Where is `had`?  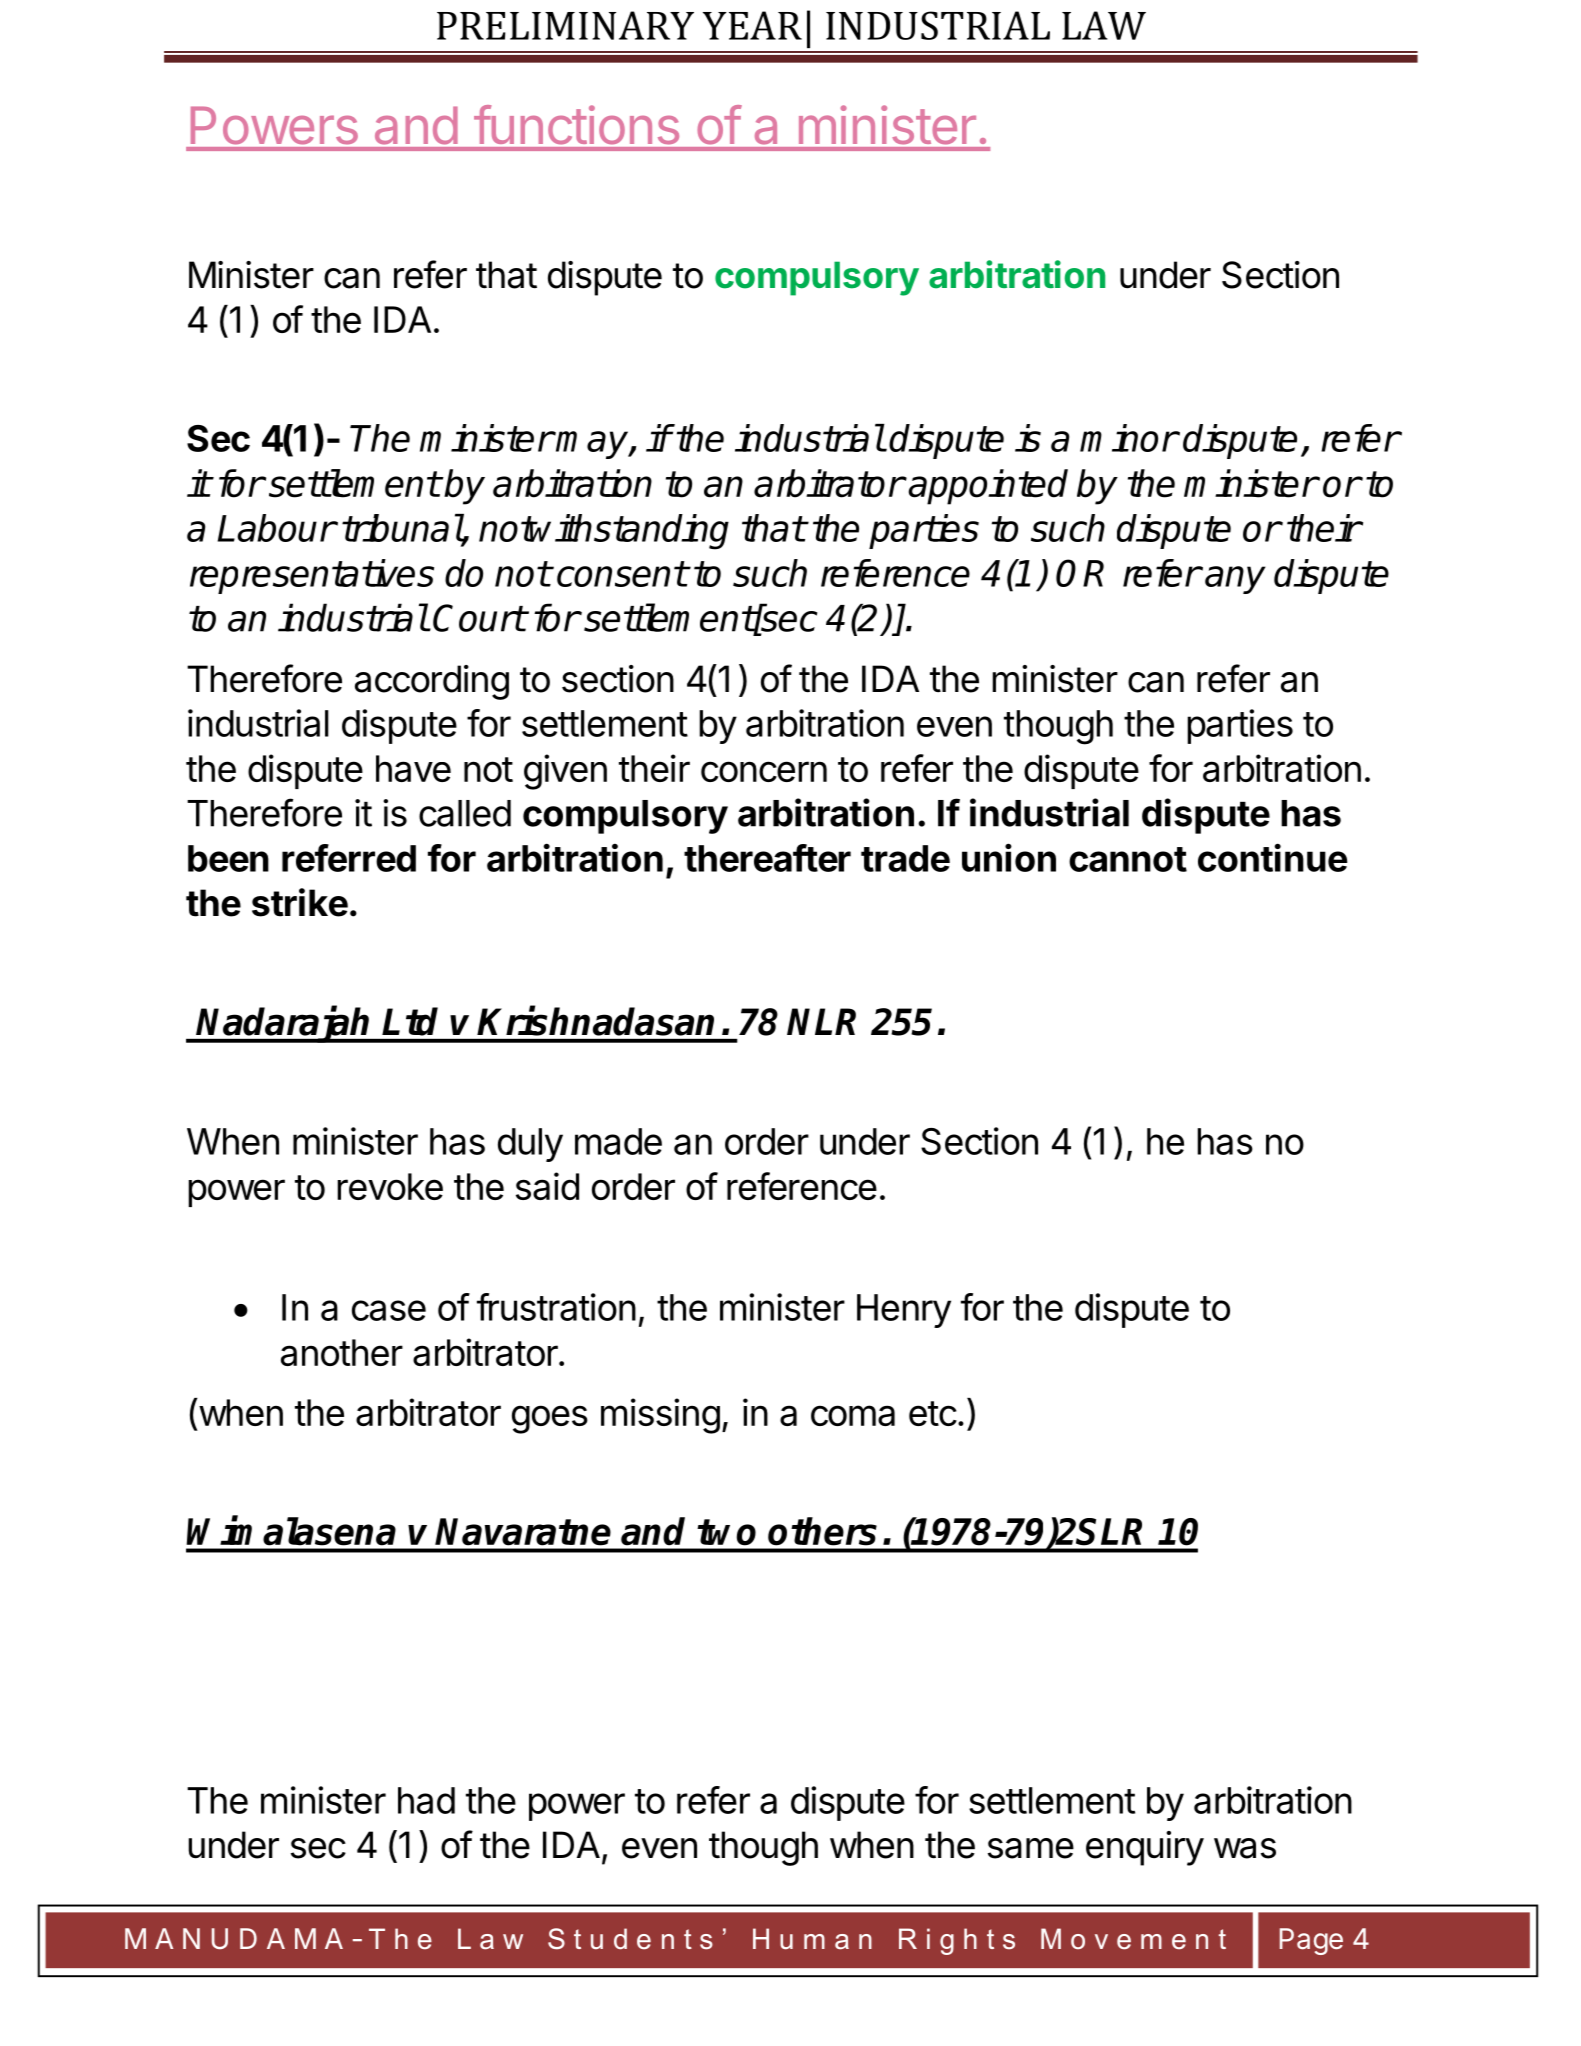
had is located at coordinates (426, 1800).
